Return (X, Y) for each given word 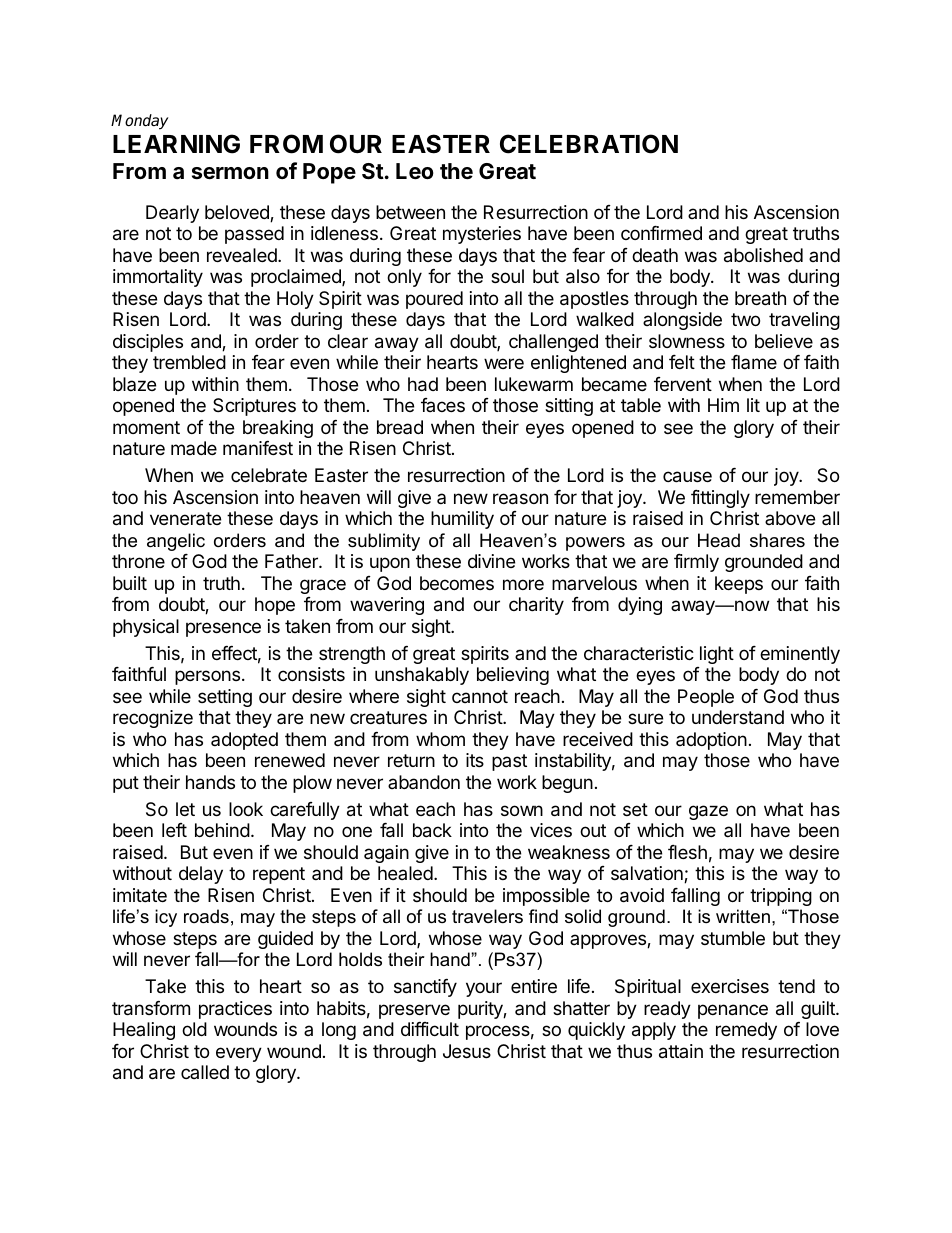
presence (223, 629)
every (239, 1054)
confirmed (661, 233)
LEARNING (176, 144)
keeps (739, 585)
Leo (415, 171)
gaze (708, 812)
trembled (189, 362)
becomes (457, 583)
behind (222, 830)
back (432, 830)
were (504, 363)
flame (754, 362)
